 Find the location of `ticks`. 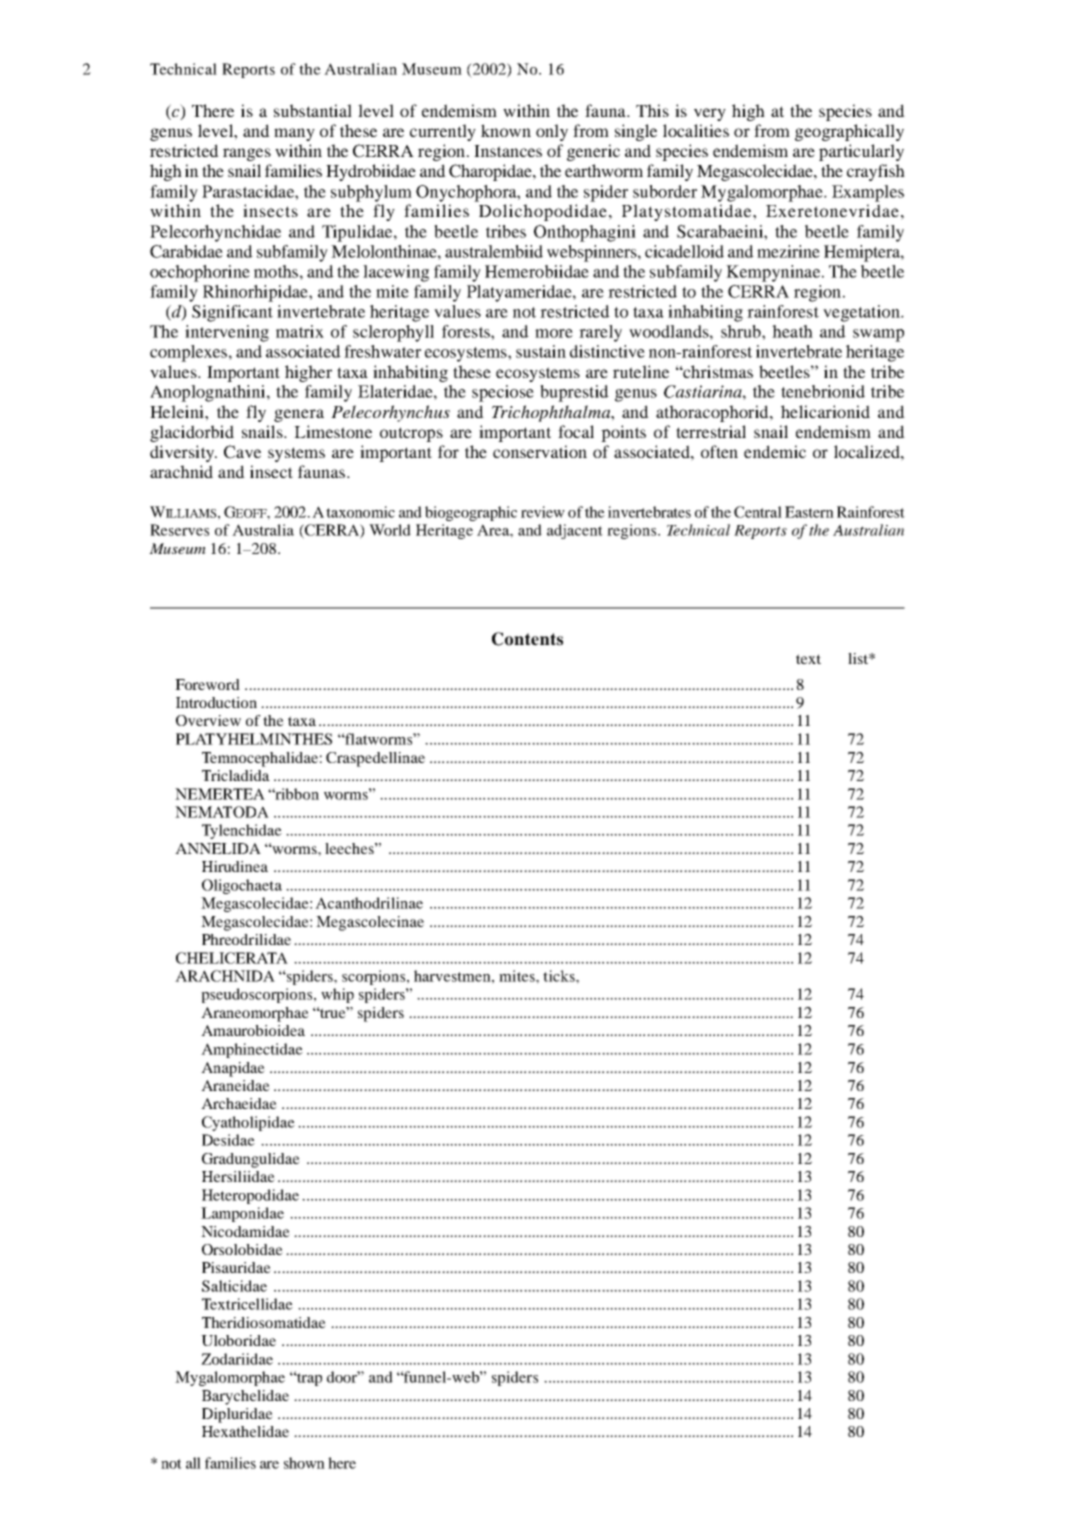

ticks is located at coordinates (560, 976).
